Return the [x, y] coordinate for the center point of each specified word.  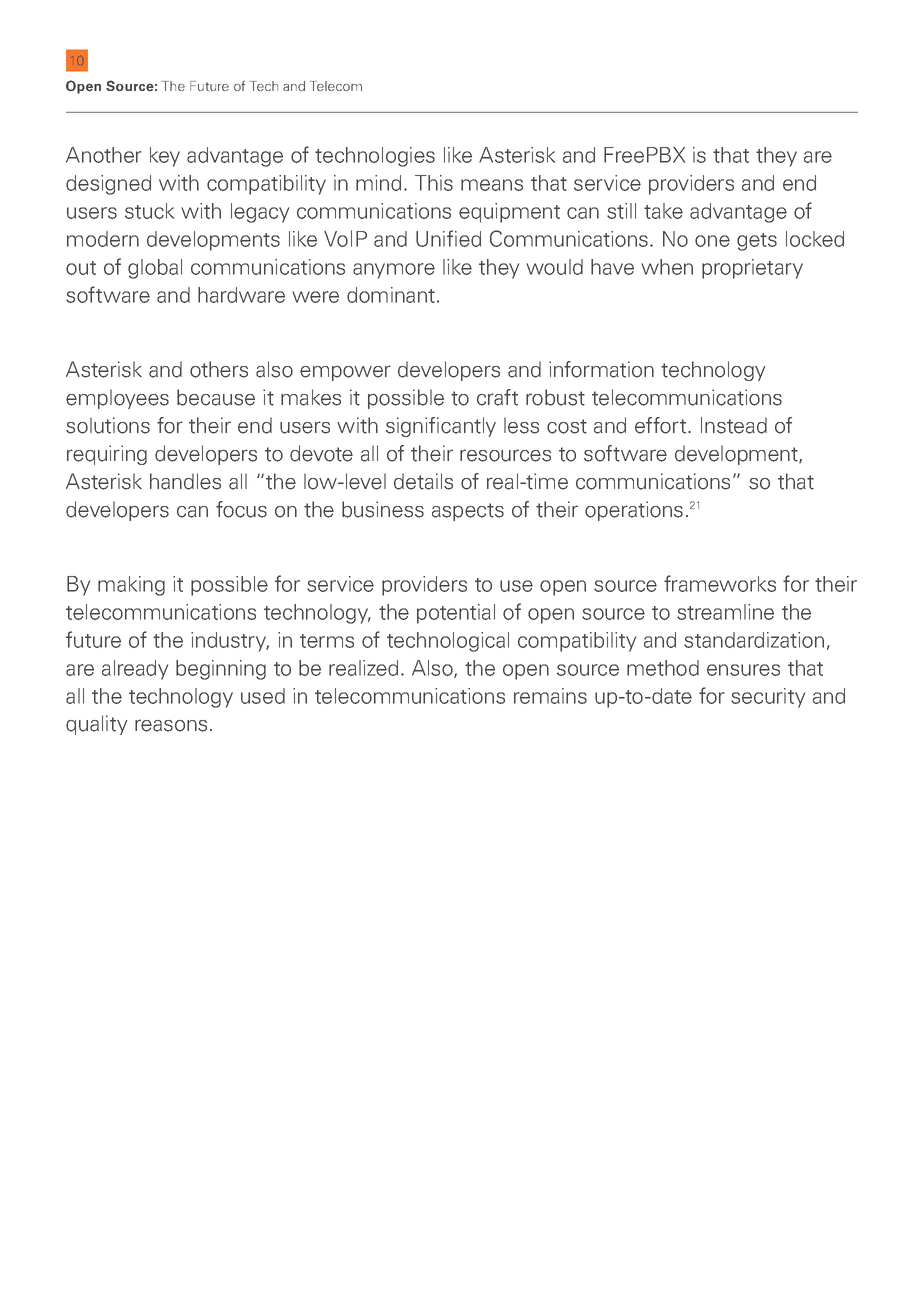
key [165, 157]
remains [550, 696]
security [768, 698]
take [663, 211]
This [434, 183]
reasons [171, 725]
